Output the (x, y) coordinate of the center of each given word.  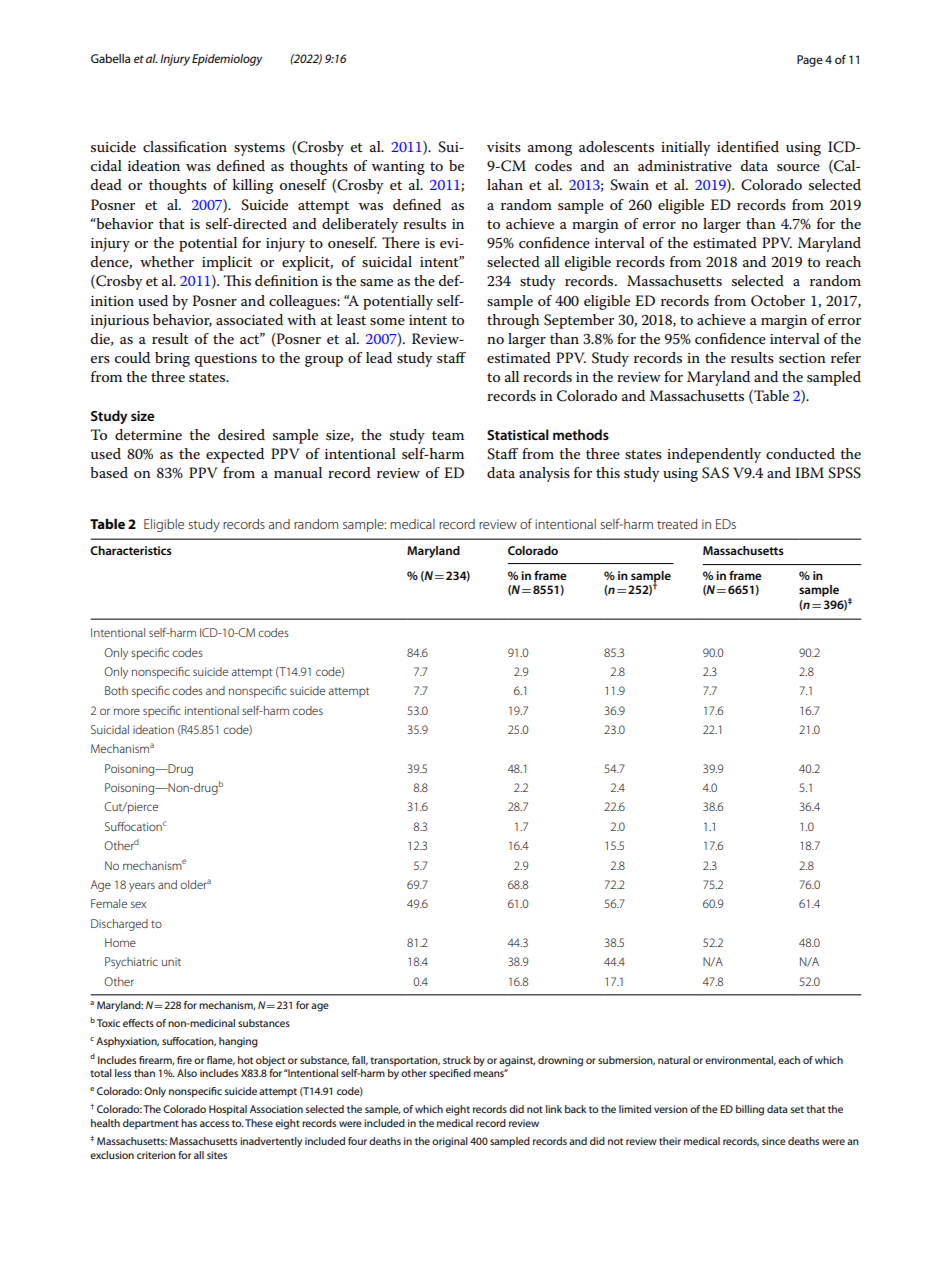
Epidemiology (227, 60)
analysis (544, 474)
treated (677, 524)
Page (810, 61)
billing (750, 1110)
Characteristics (131, 550)
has (189, 1123)
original (450, 1142)
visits (504, 147)
